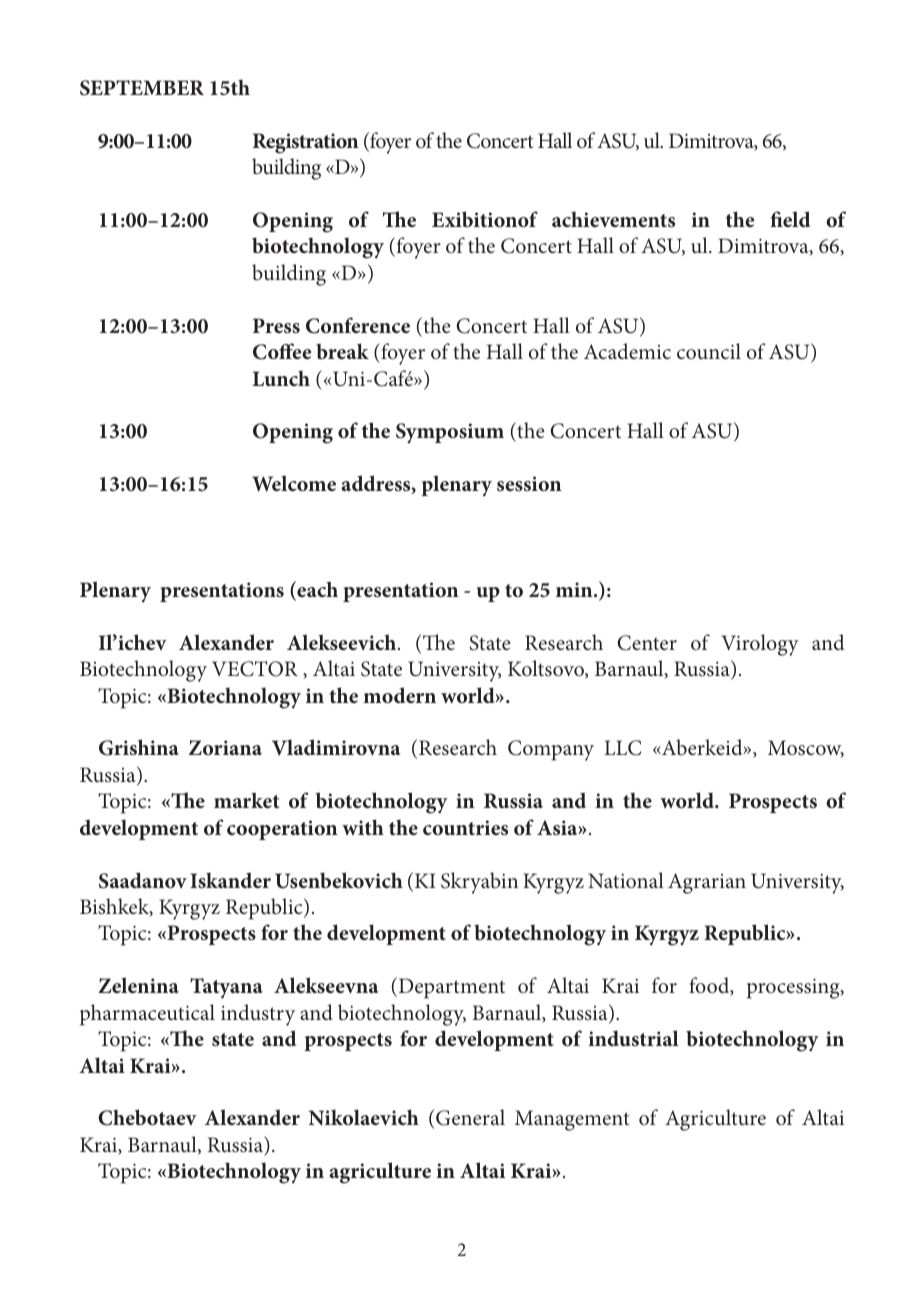 The height and width of the image is (1311, 924). Describe the element at coordinates (806, 748) in the image. I see `Moscow` at that location.
